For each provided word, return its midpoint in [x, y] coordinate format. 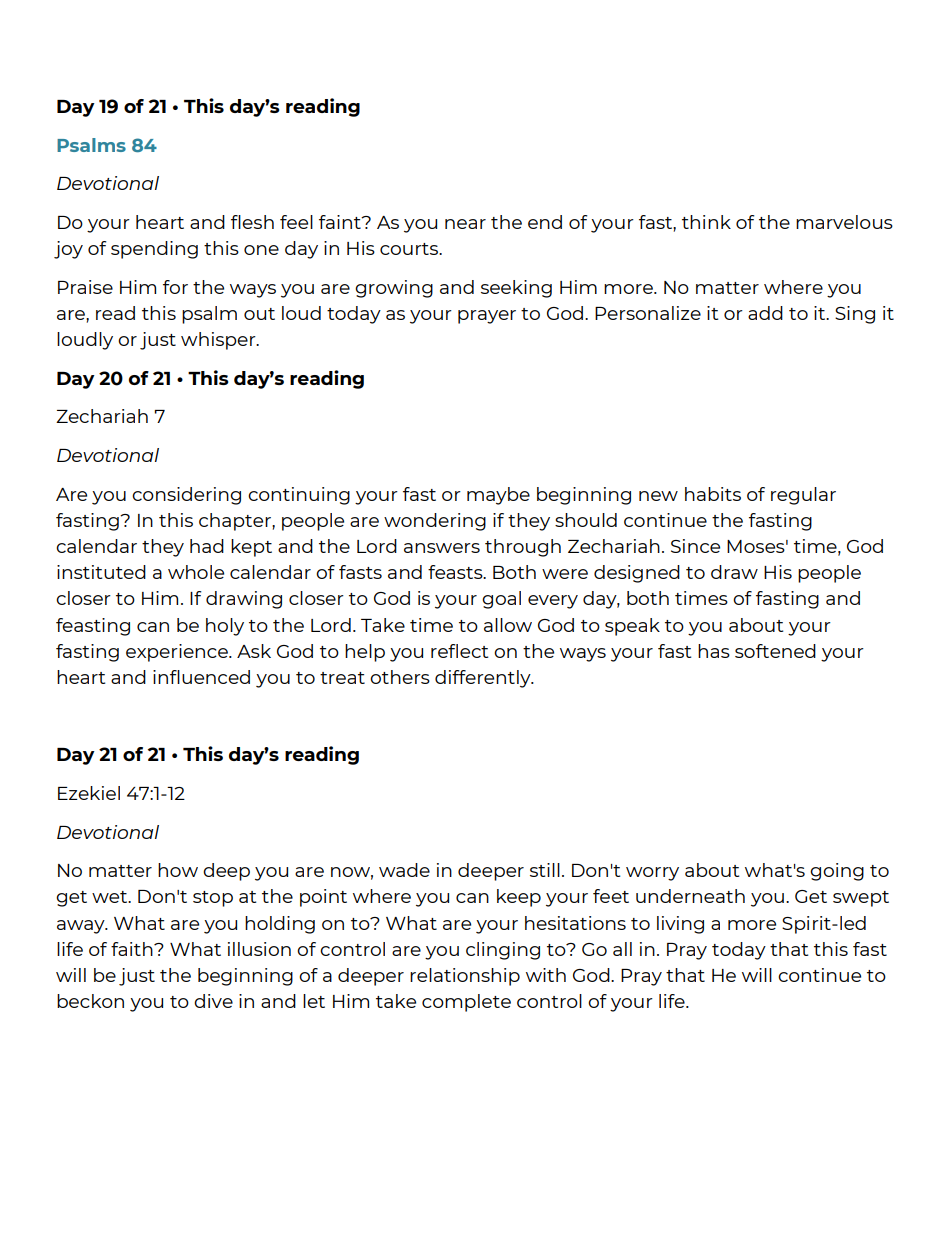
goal [501, 600]
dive [213, 1001]
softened [775, 651]
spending [154, 250]
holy [225, 627]
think [706, 222]
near [465, 224]
